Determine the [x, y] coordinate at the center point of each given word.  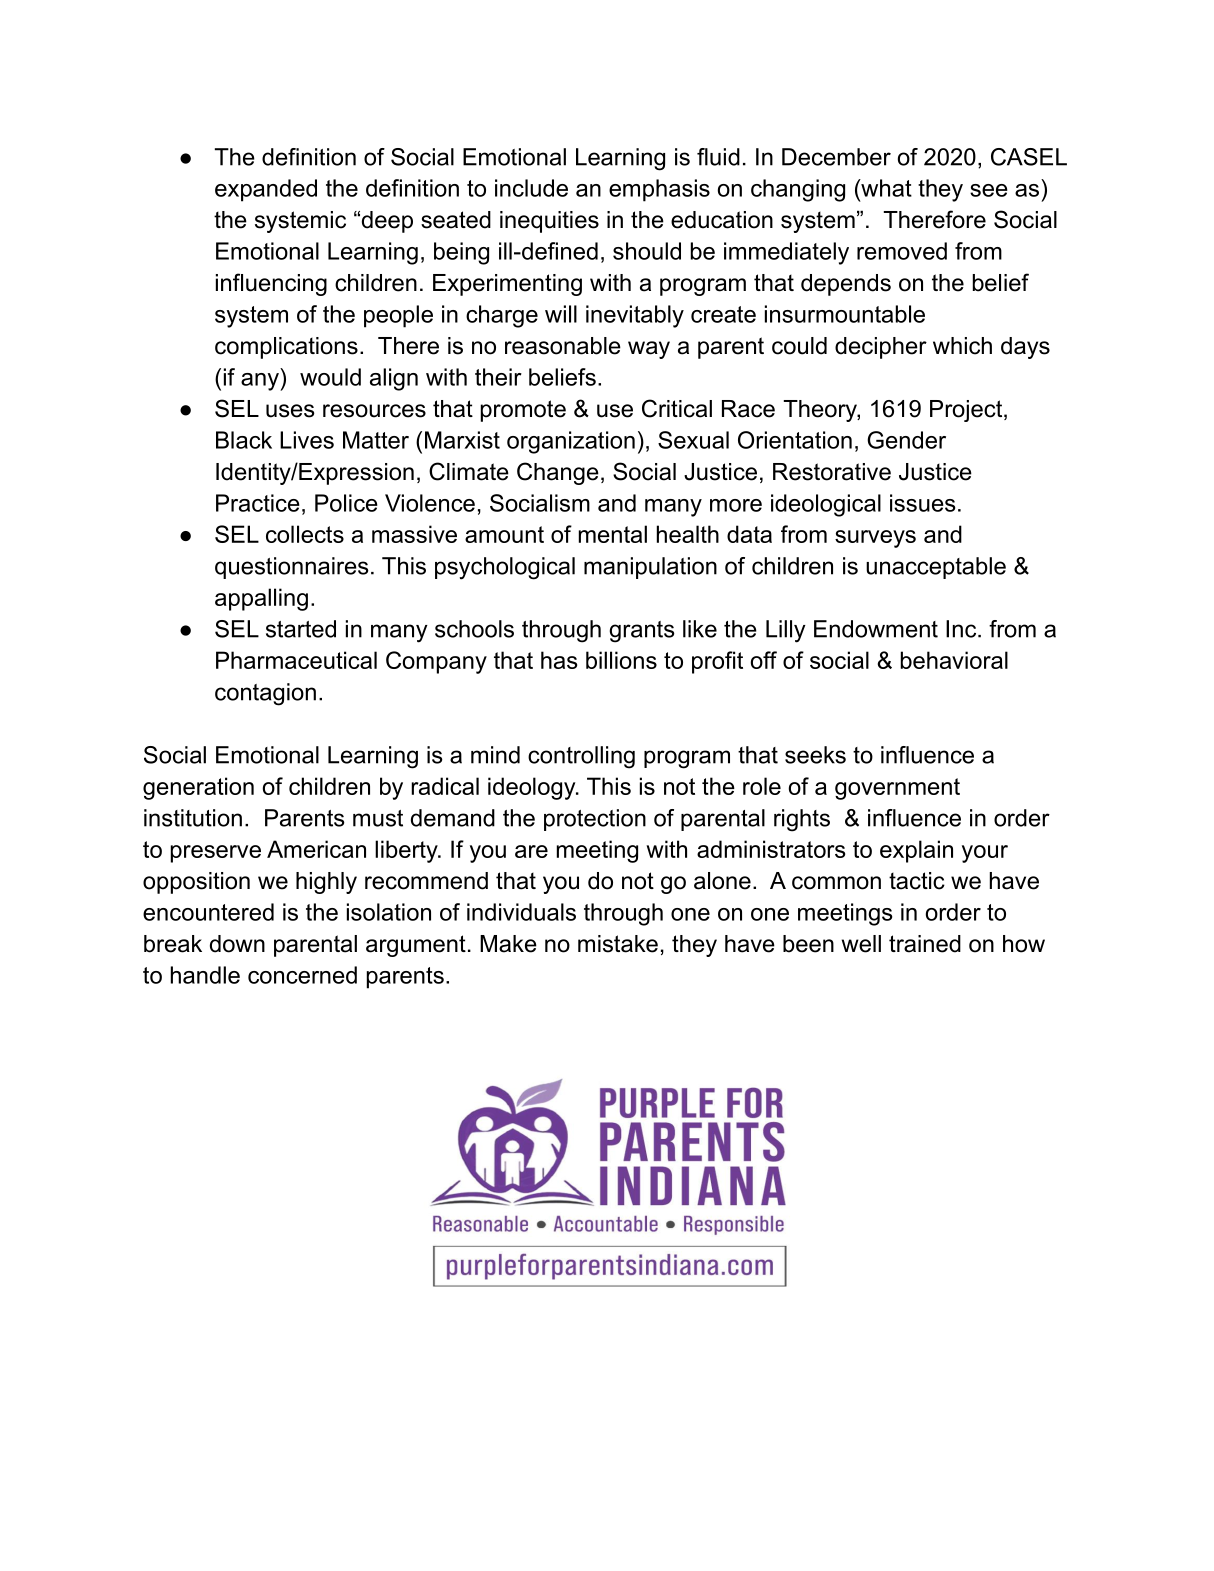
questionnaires [292, 568]
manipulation [650, 568]
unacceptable [936, 568]
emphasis [659, 190]
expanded [266, 190]
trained [925, 944]
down [237, 944]
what [885, 188]
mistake [618, 944]
